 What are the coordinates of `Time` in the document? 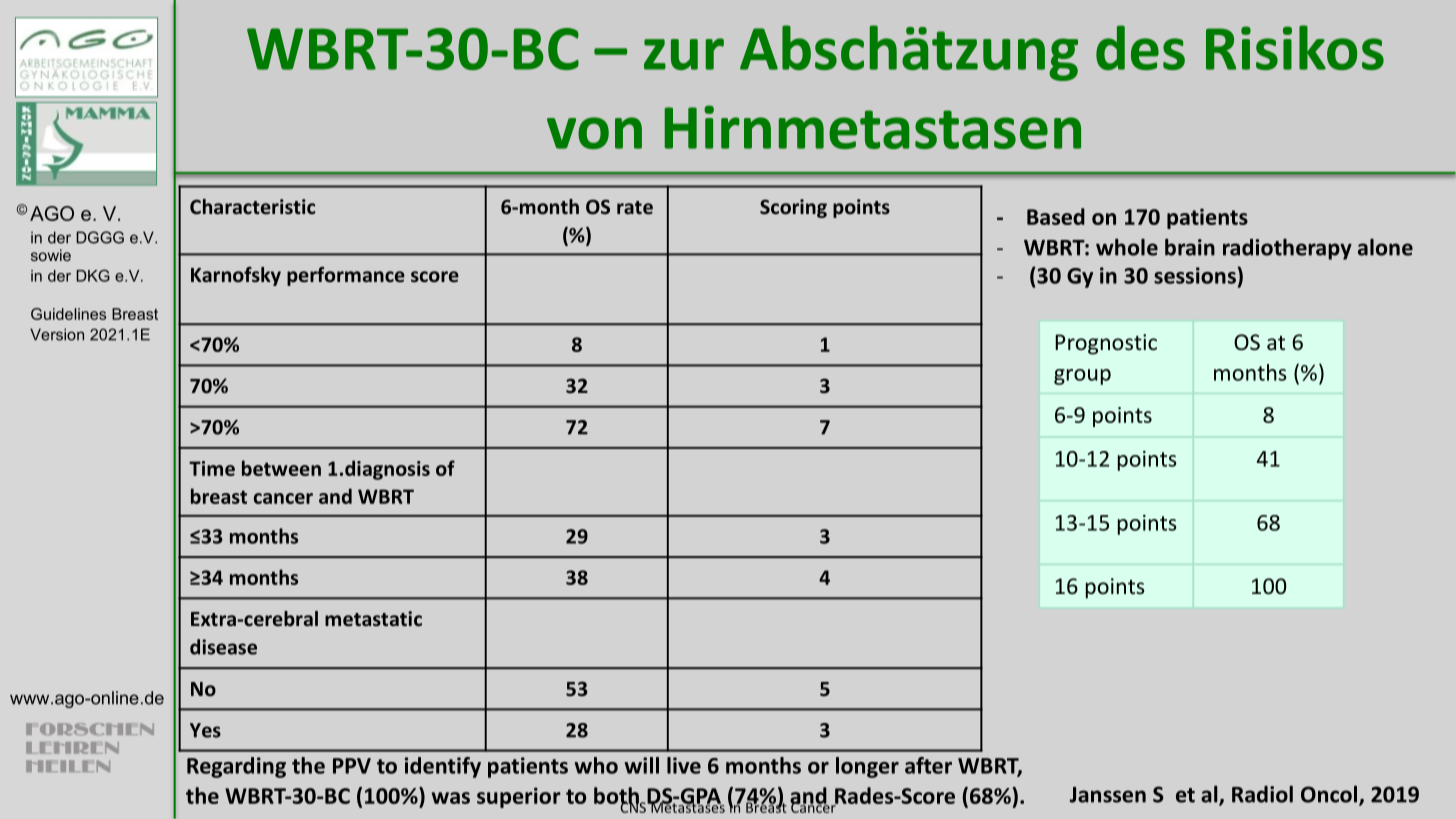 It's located at (212, 468).
